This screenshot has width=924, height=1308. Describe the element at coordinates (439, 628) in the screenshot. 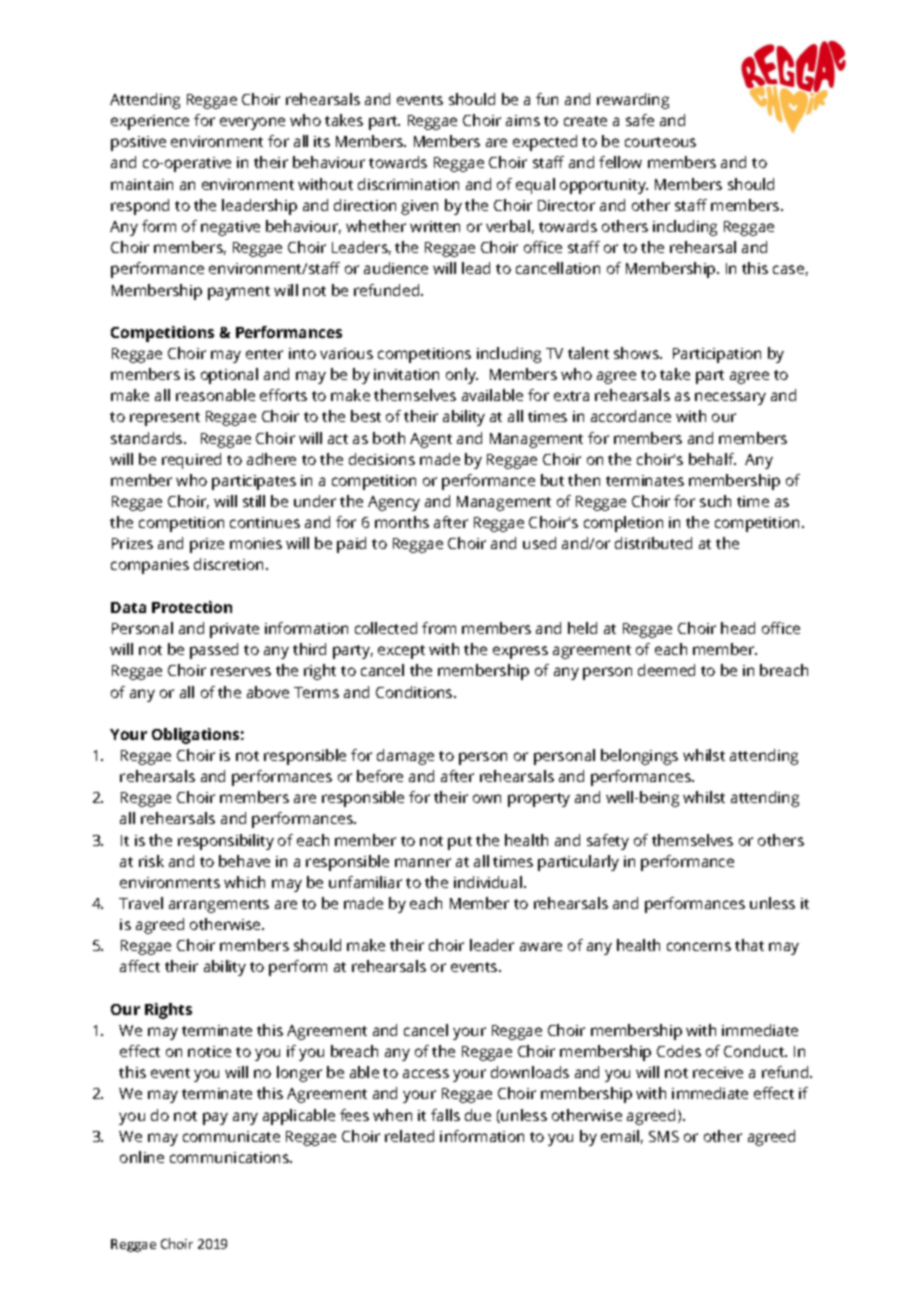

I see `from` at that location.
